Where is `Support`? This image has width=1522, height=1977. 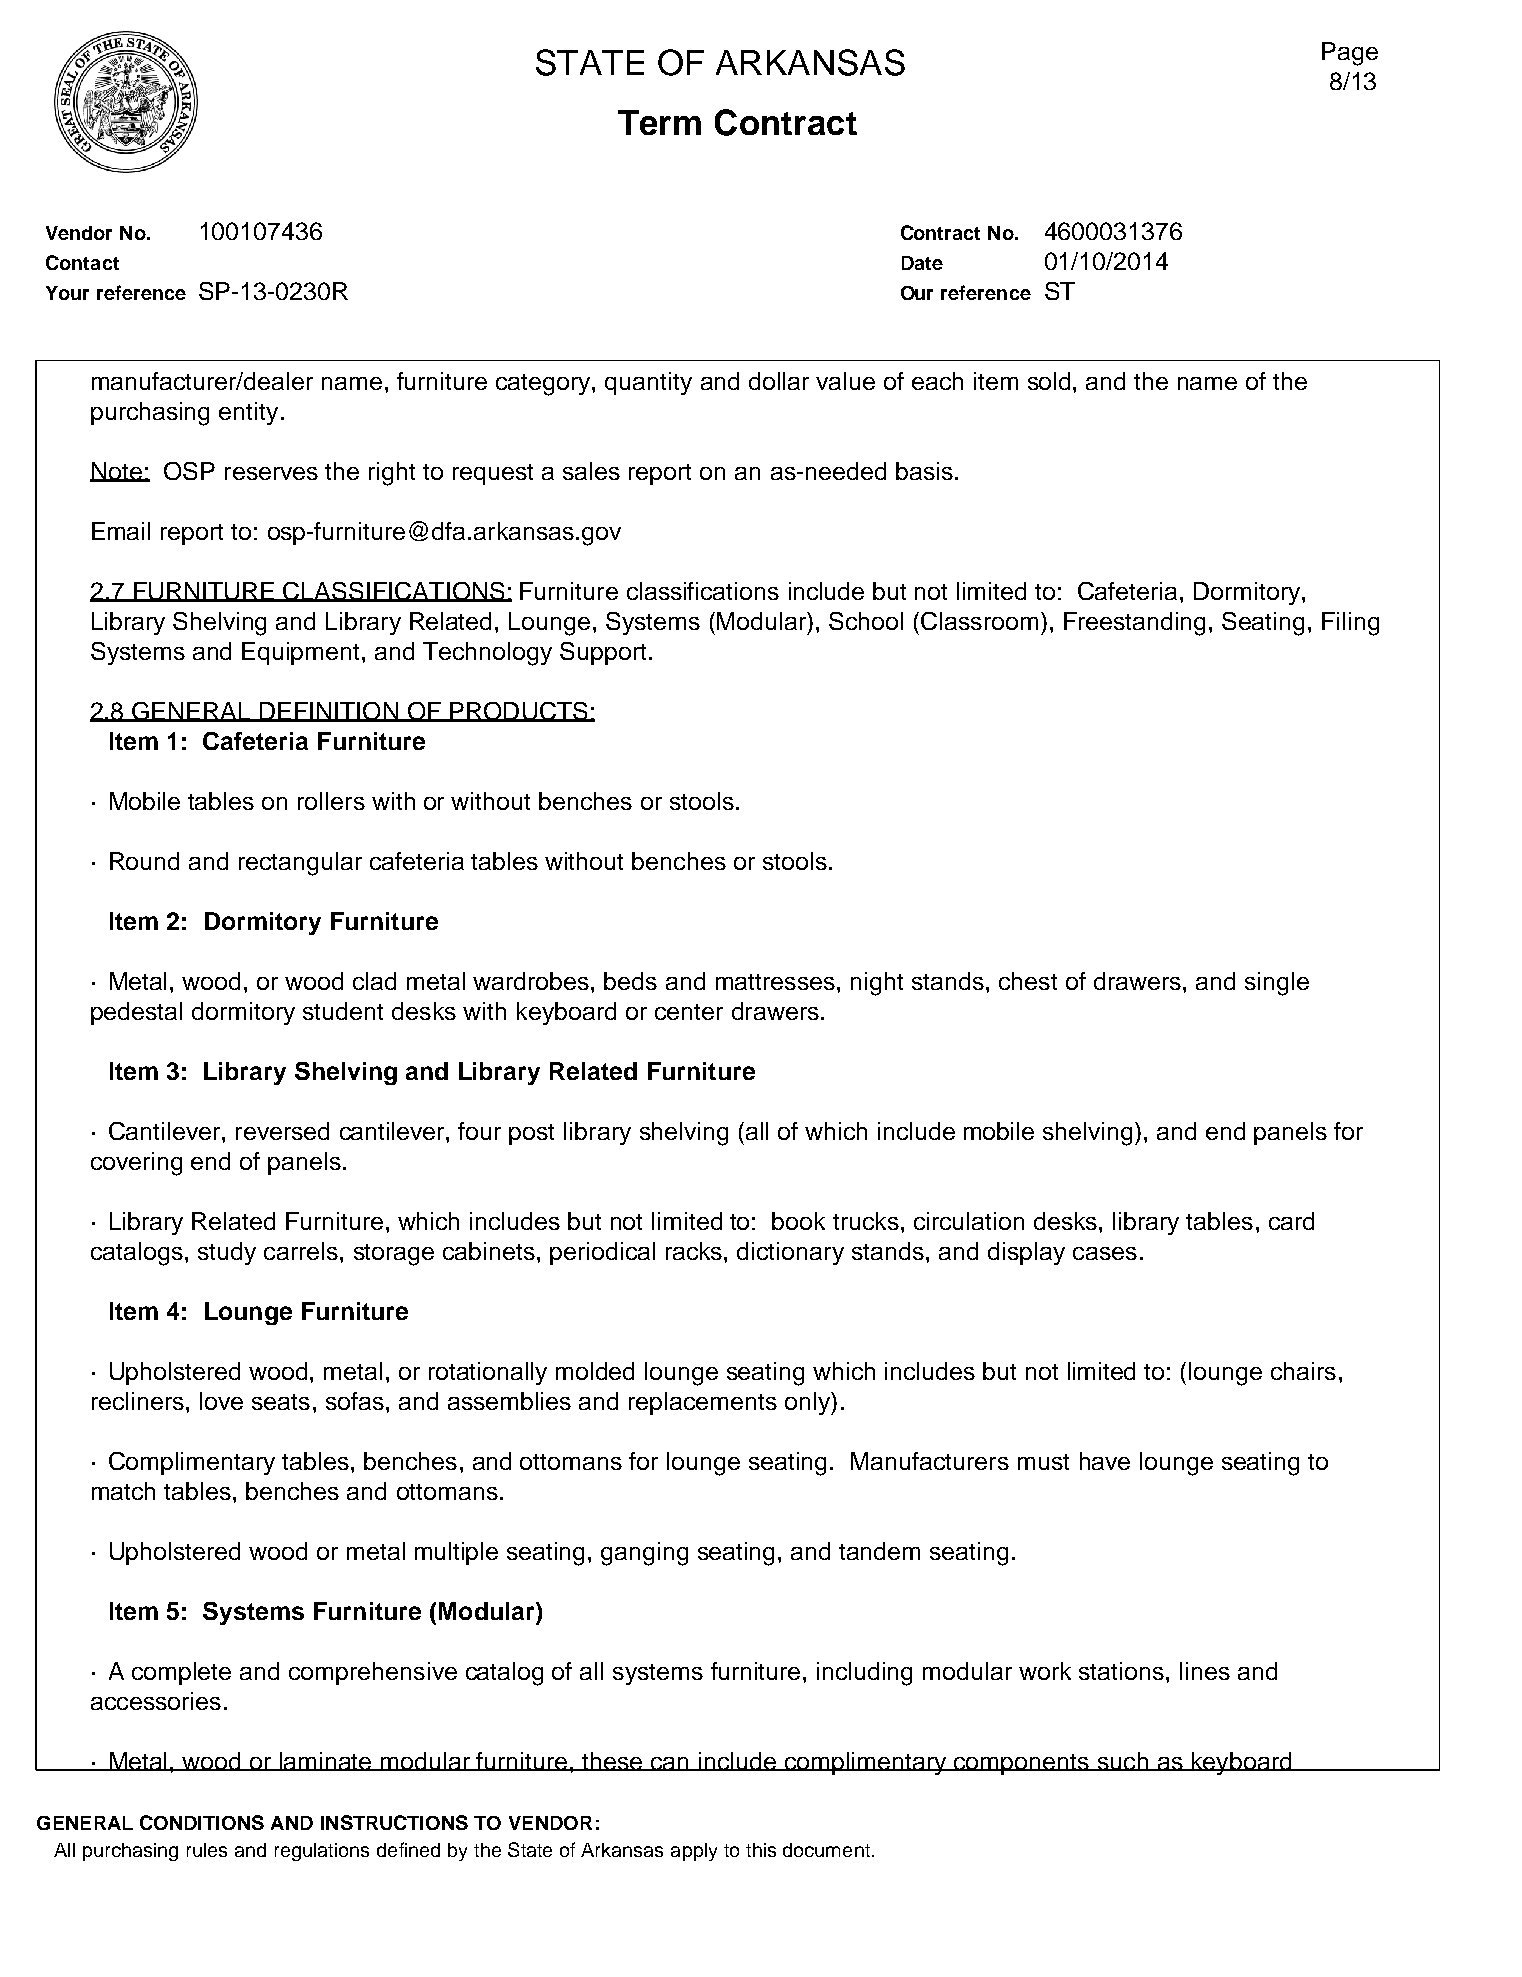 Support is located at coordinates (603, 653).
